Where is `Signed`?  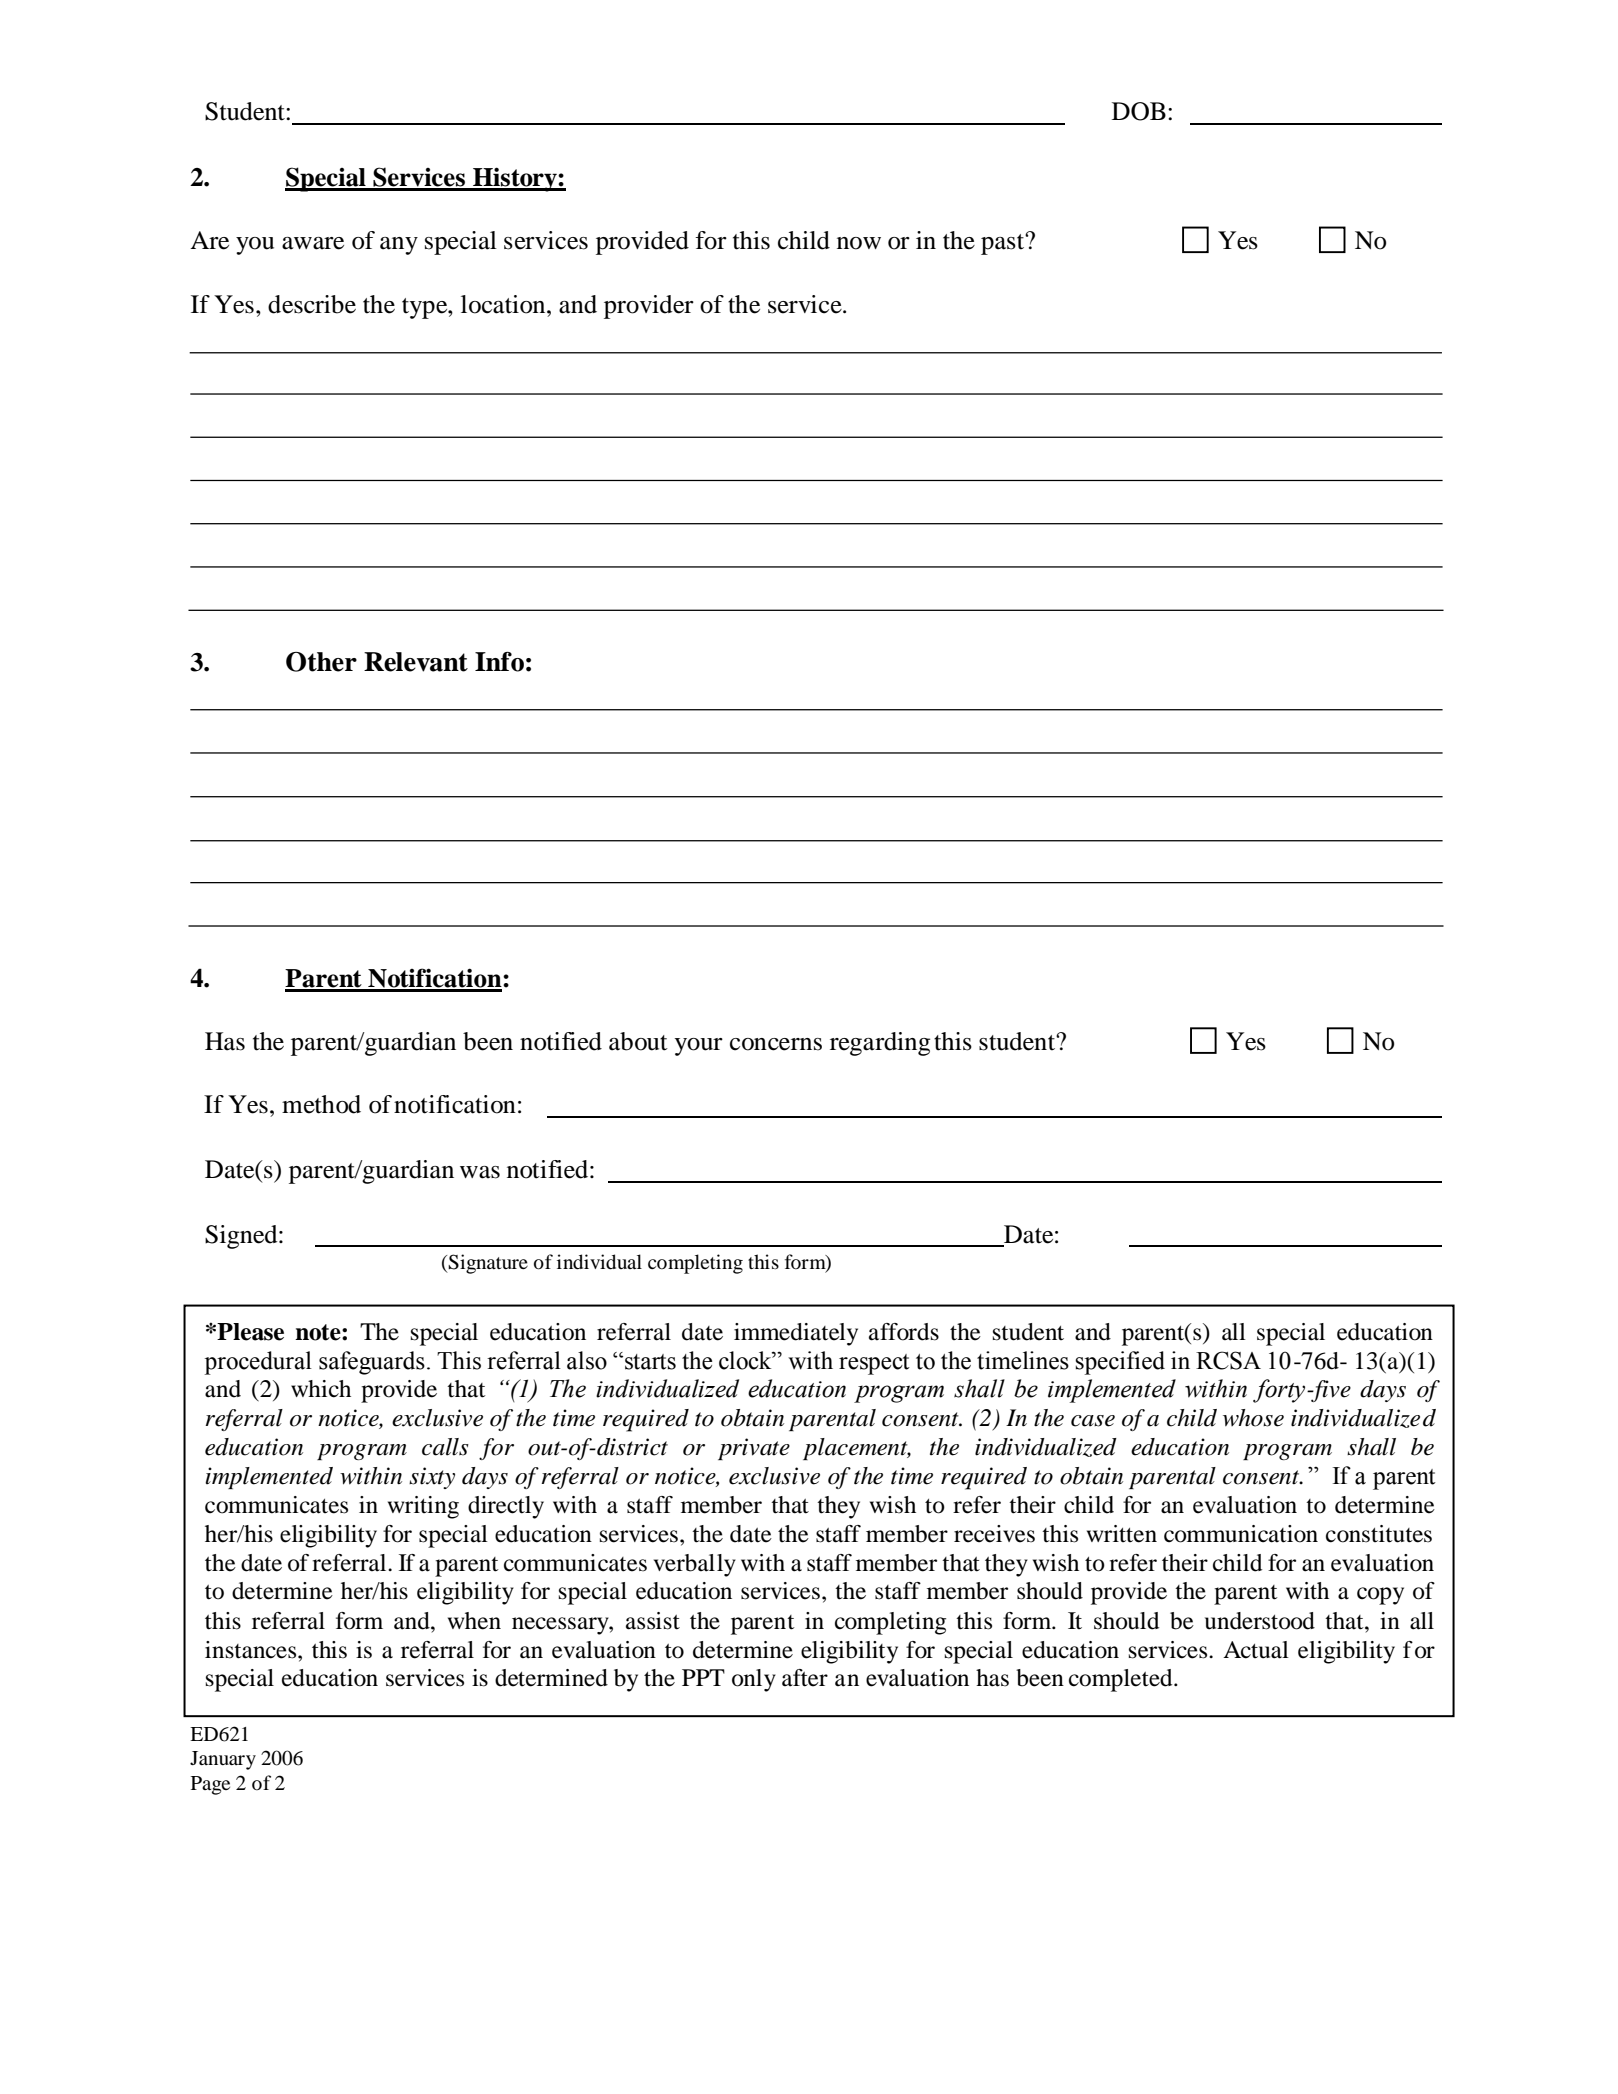
Signed is located at coordinates (242, 1237).
